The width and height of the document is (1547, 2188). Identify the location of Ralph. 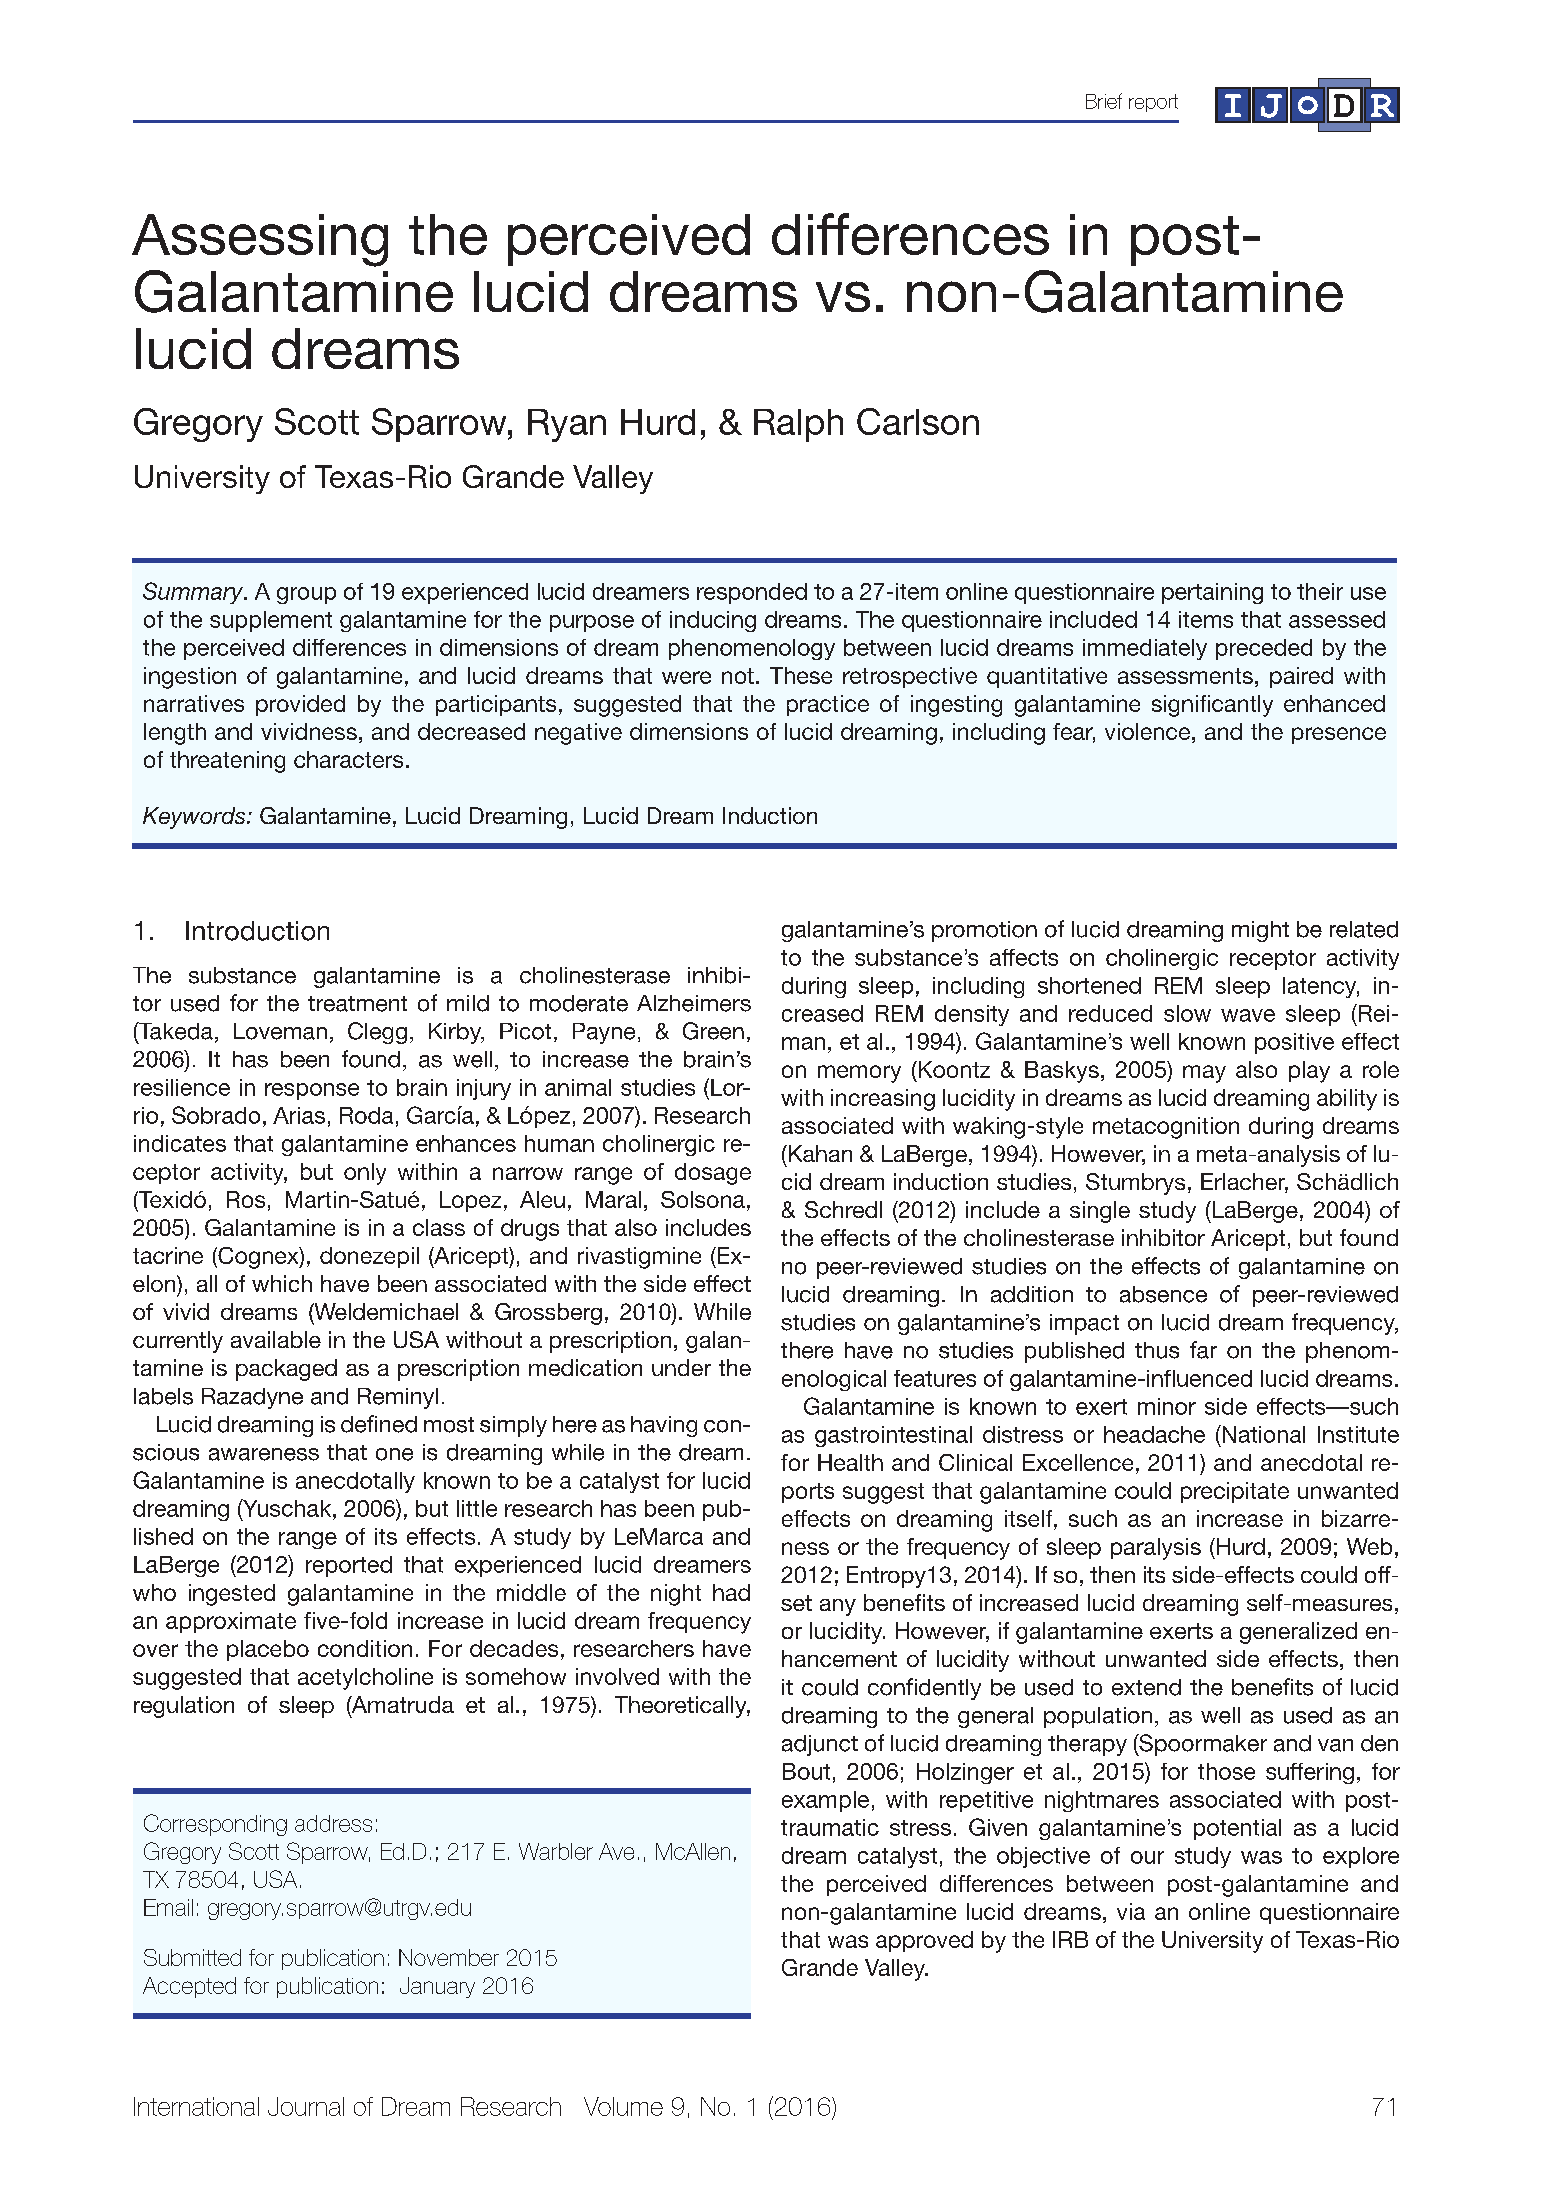
(798, 425).
